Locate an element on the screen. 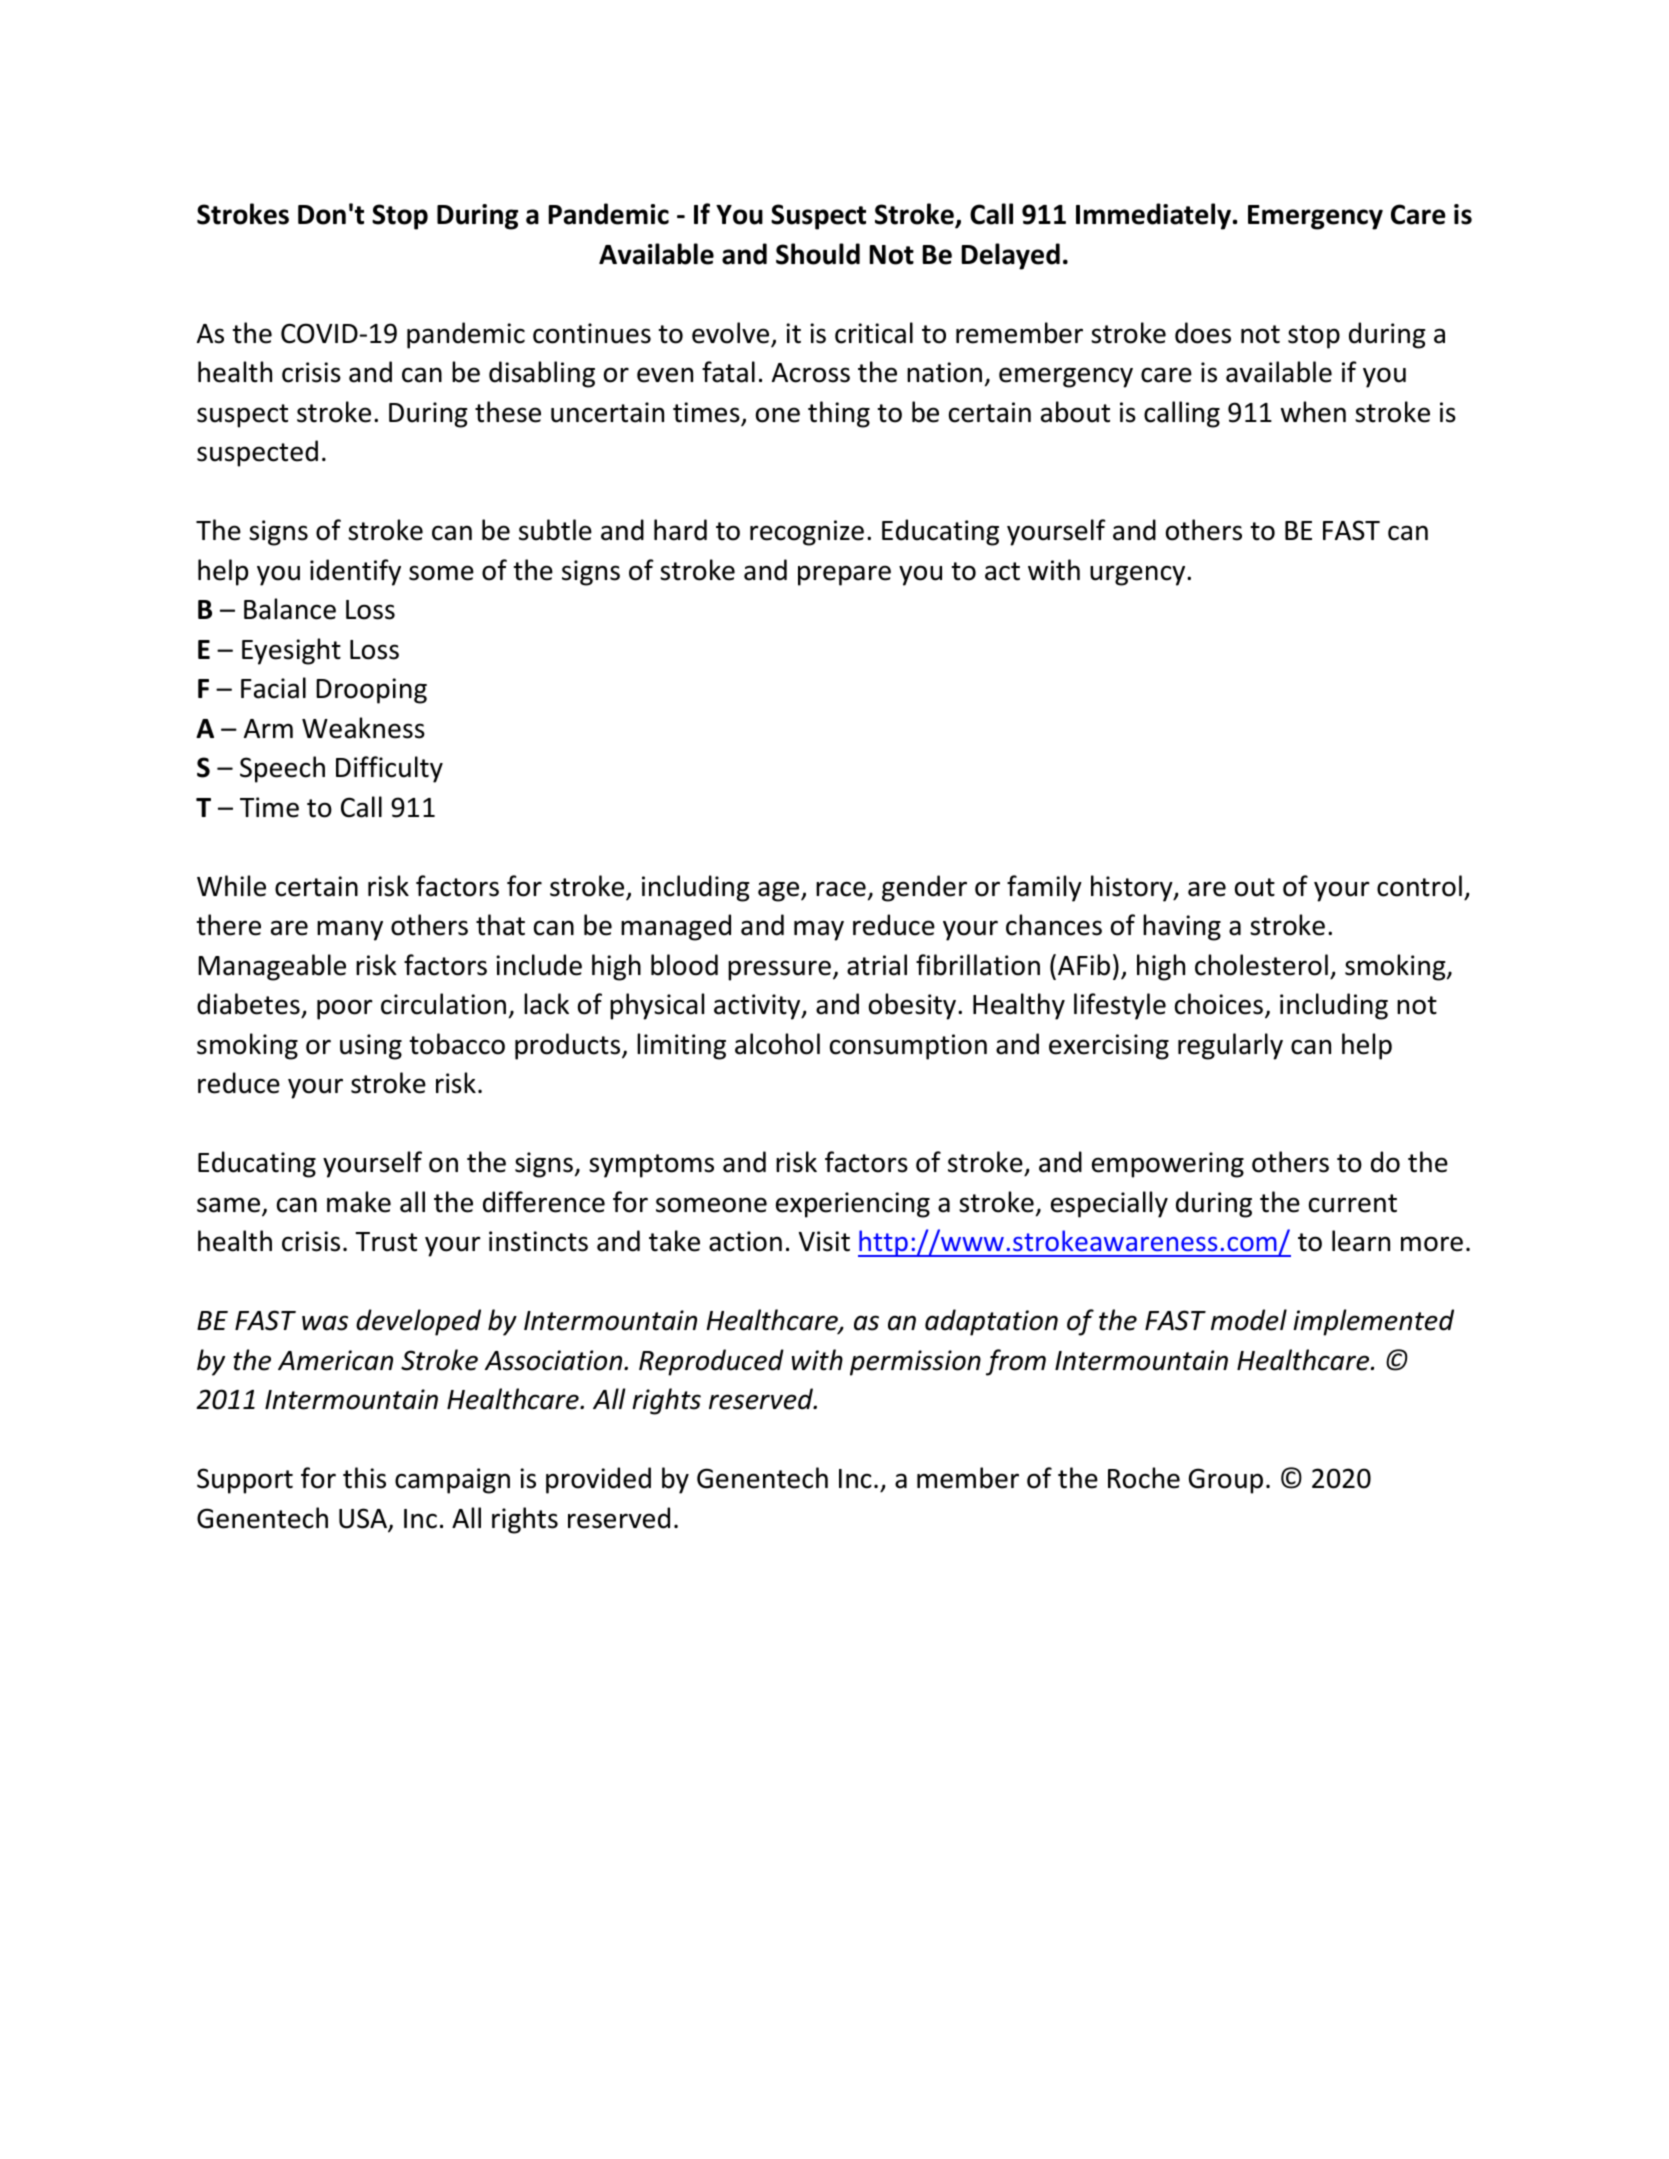 This screenshot has width=1669, height=2159. Should is located at coordinates (818, 254).
